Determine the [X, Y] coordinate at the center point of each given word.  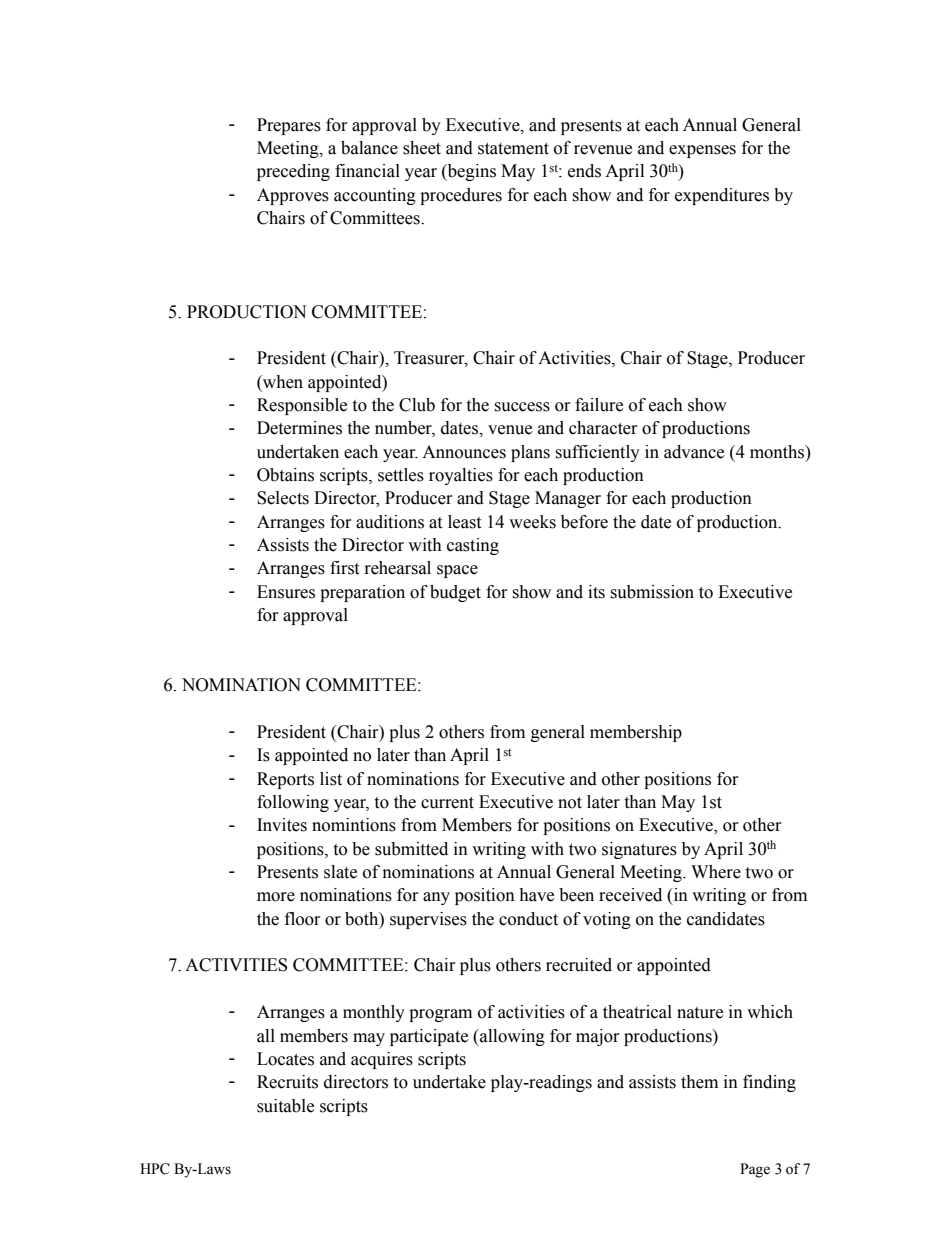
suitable [285, 1106]
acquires [382, 1060]
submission [652, 592]
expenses [702, 151]
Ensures [286, 592]
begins [470, 172]
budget [455, 593]
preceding [293, 172]
